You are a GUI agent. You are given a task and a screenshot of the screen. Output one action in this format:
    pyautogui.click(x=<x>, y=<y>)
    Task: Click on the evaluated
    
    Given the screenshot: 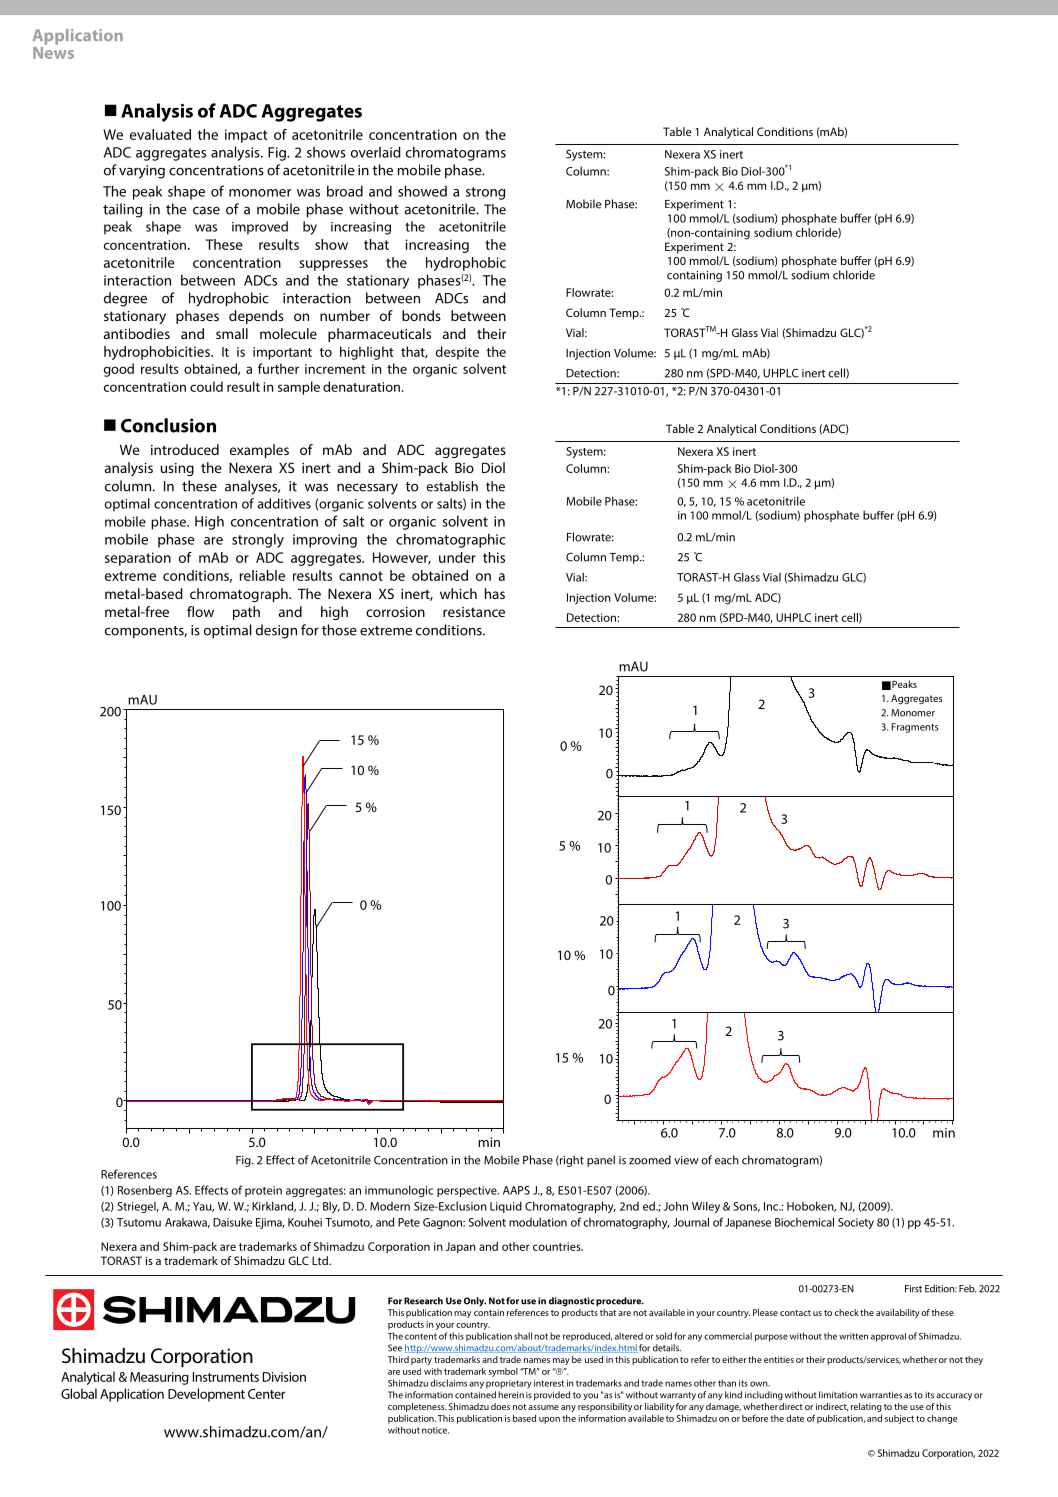 What is the action you would take?
    pyautogui.click(x=160, y=134)
